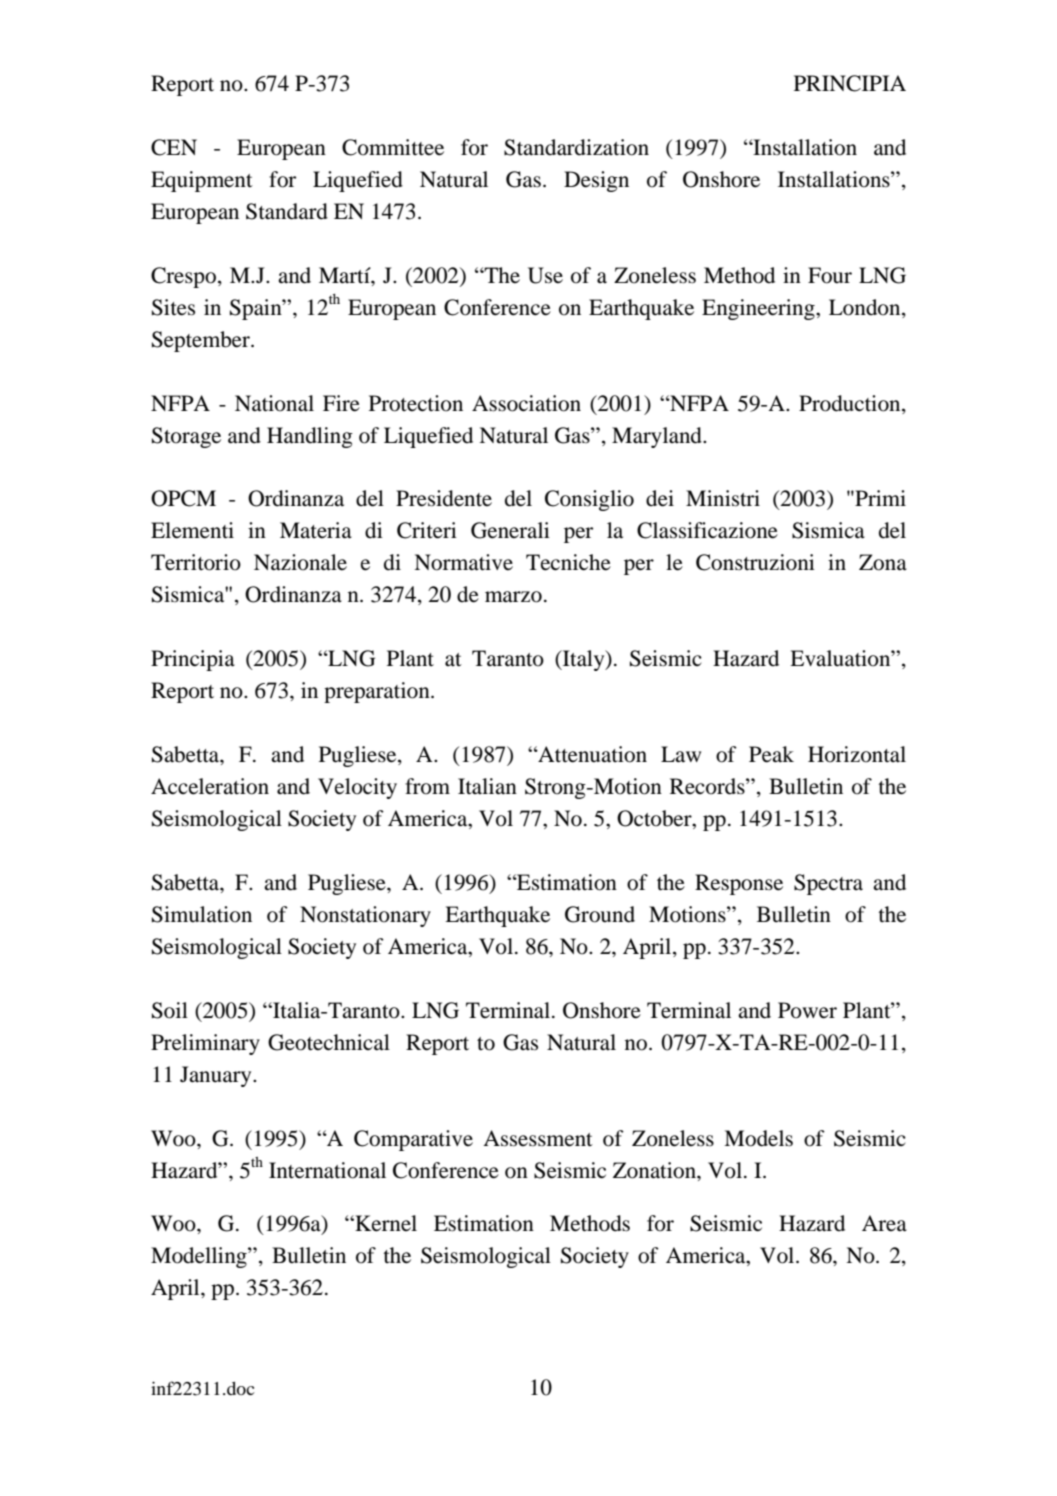 This image has height=1496, width=1057. I want to click on dei, so click(660, 498).
